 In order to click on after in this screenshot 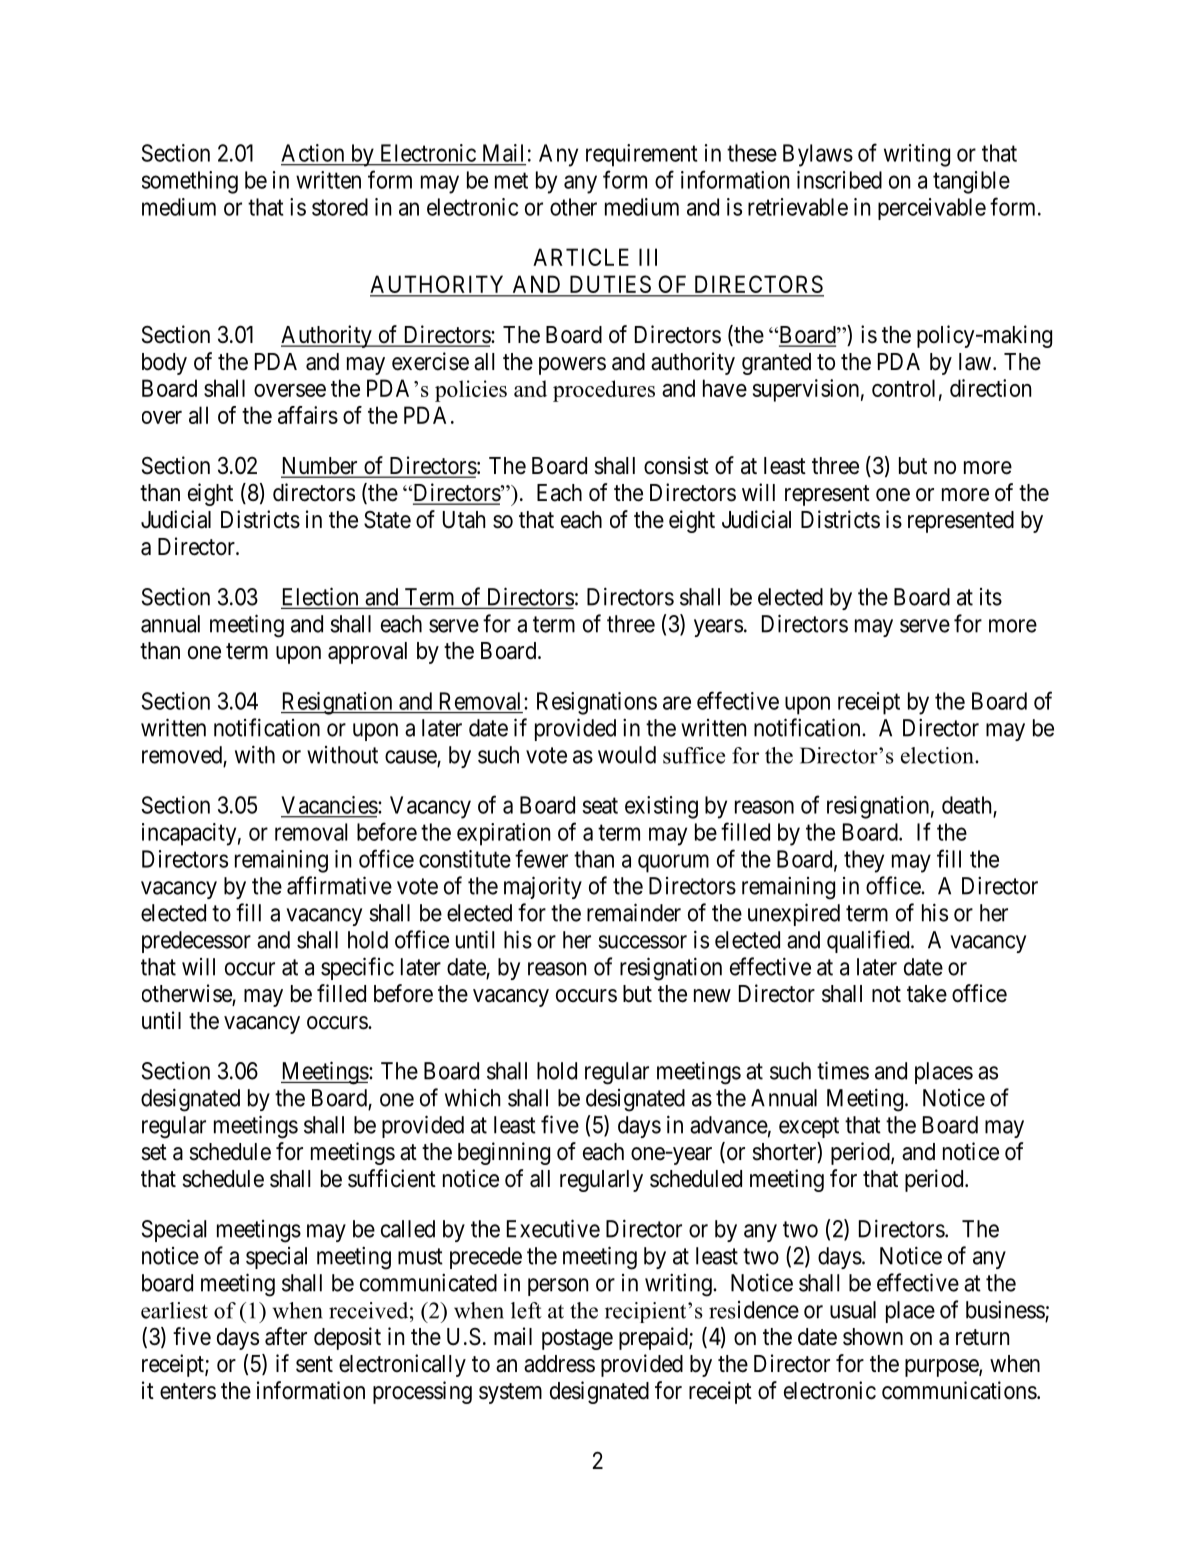, I will do `click(286, 1336)`.
